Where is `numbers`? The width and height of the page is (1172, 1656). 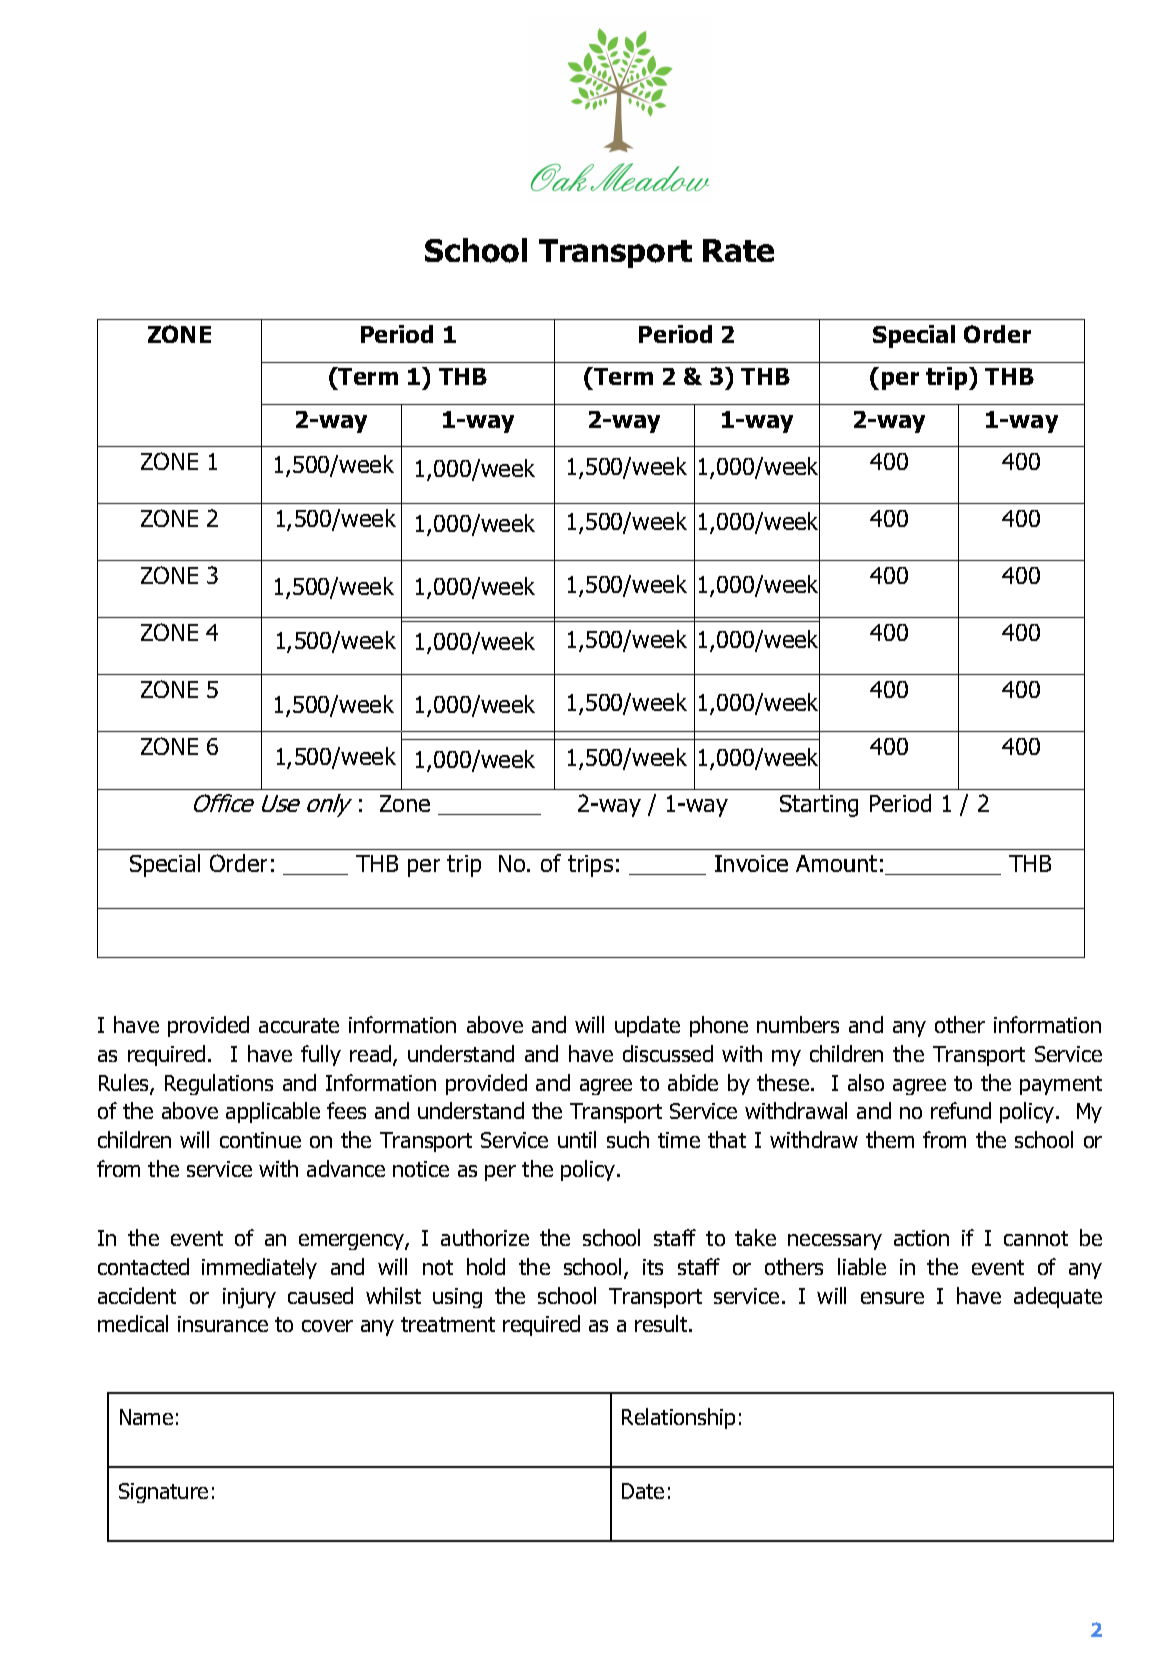
numbers is located at coordinates (798, 1024).
